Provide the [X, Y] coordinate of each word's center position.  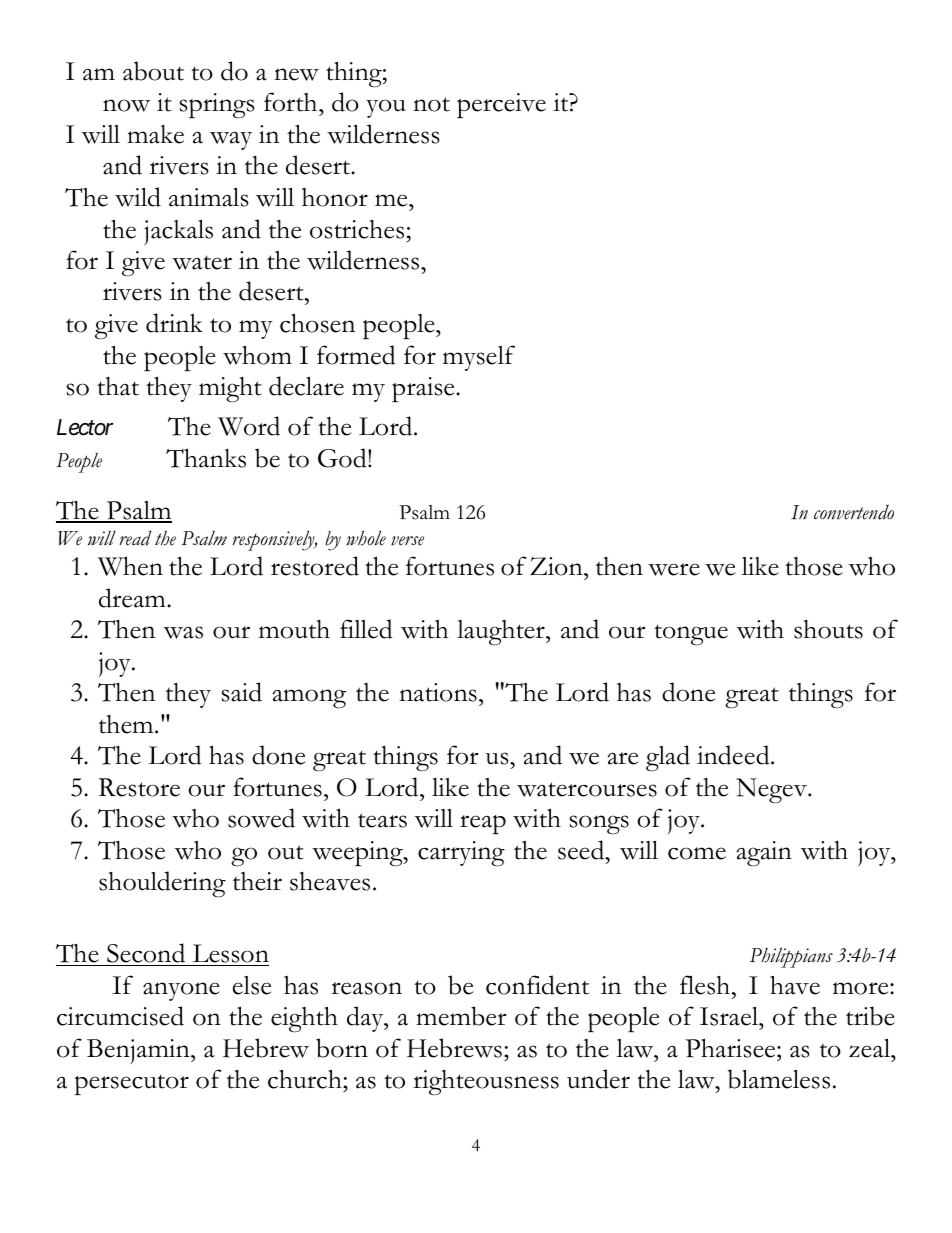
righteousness [486, 1083]
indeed [734, 755]
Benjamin [139, 1051]
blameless [779, 1079]
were [674, 569]
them [127, 724]
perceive [501, 105]
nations [438, 692]
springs [217, 106]
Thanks [206, 458]
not [431, 104]
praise [424, 389]
